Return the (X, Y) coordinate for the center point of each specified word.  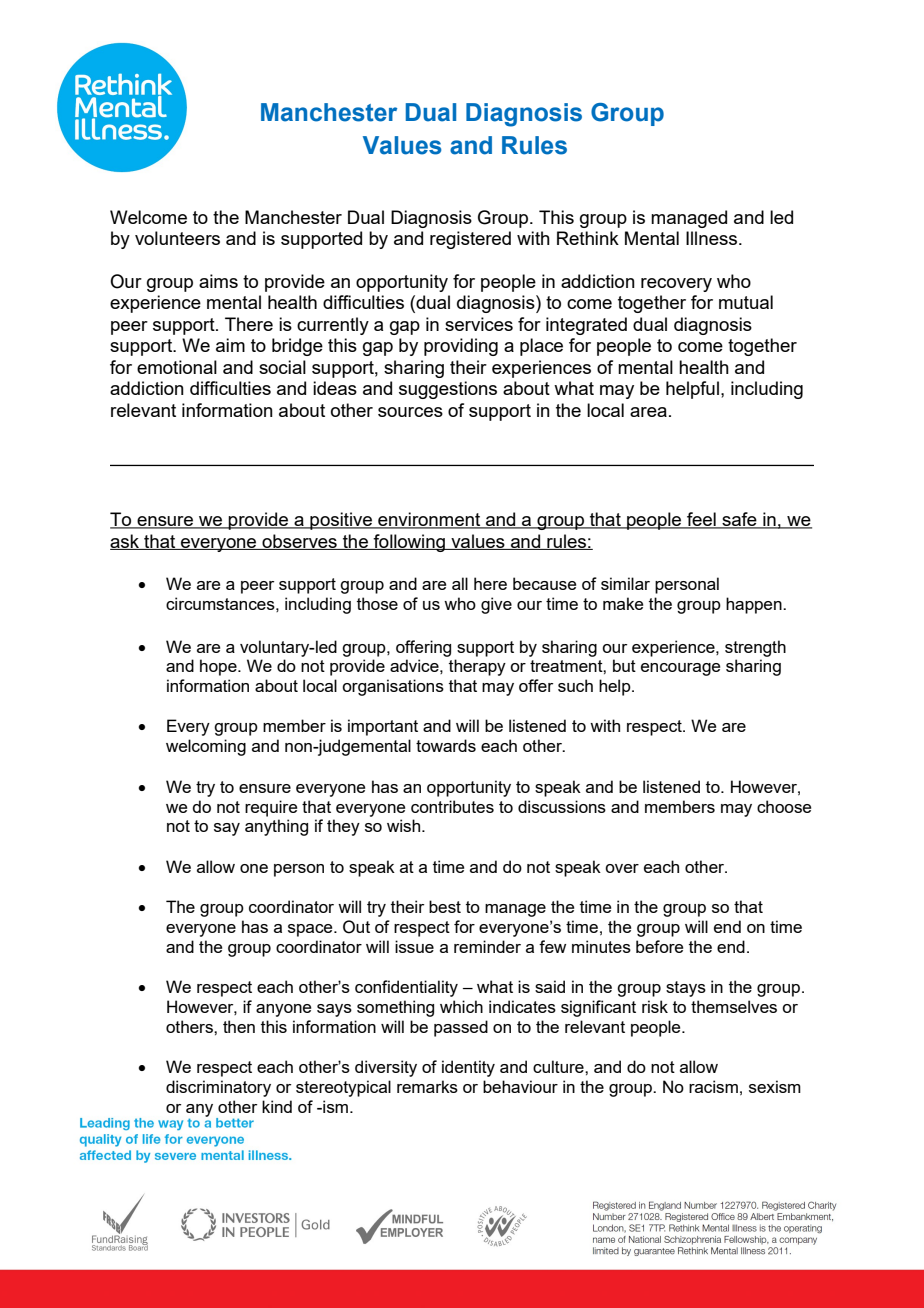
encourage (680, 669)
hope (219, 667)
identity (468, 1068)
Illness (711, 238)
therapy (477, 667)
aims (218, 281)
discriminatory (218, 1088)
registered (470, 240)
